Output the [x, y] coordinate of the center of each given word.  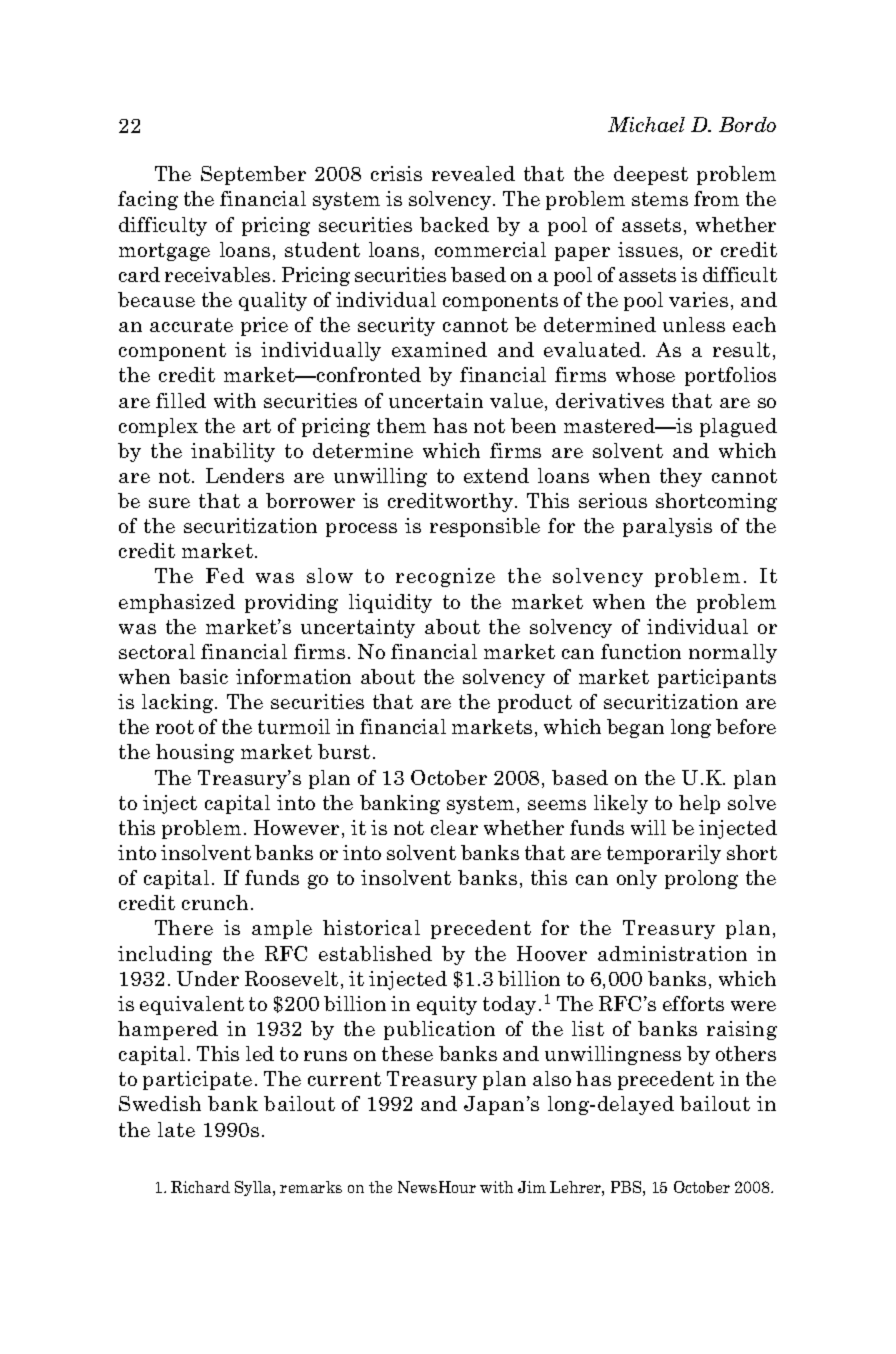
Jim [532, 1187]
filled [181, 400]
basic [203, 676]
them [401, 425]
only [637, 879]
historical [371, 927]
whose [645, 374]
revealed [473, 173]
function [641, 651]
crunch [215, 902]
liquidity [390, 603]
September [253, 175]
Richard [200, 1187]
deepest [651, 175]
